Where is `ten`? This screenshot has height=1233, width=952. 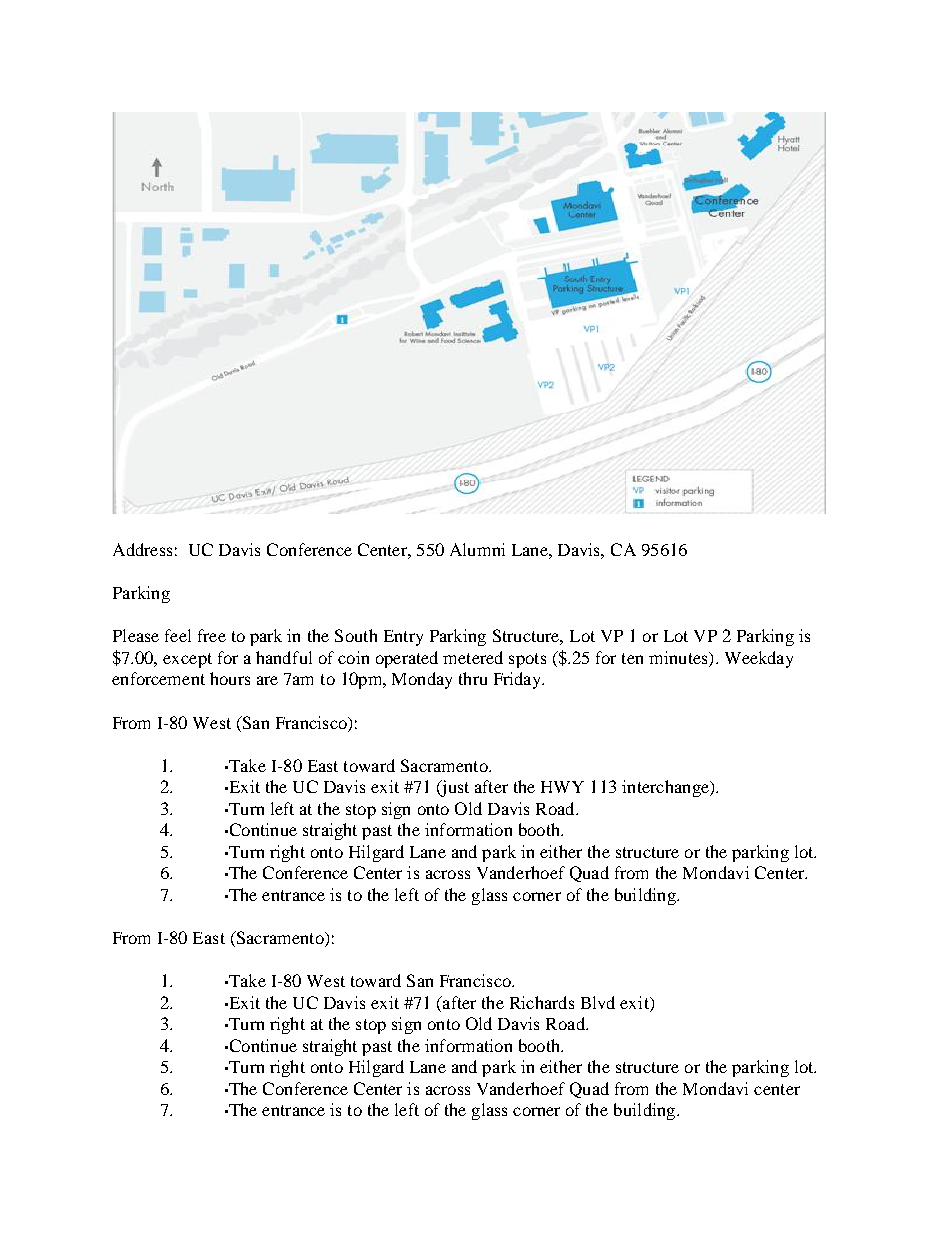 ten is located at coordinates (632, 658).
